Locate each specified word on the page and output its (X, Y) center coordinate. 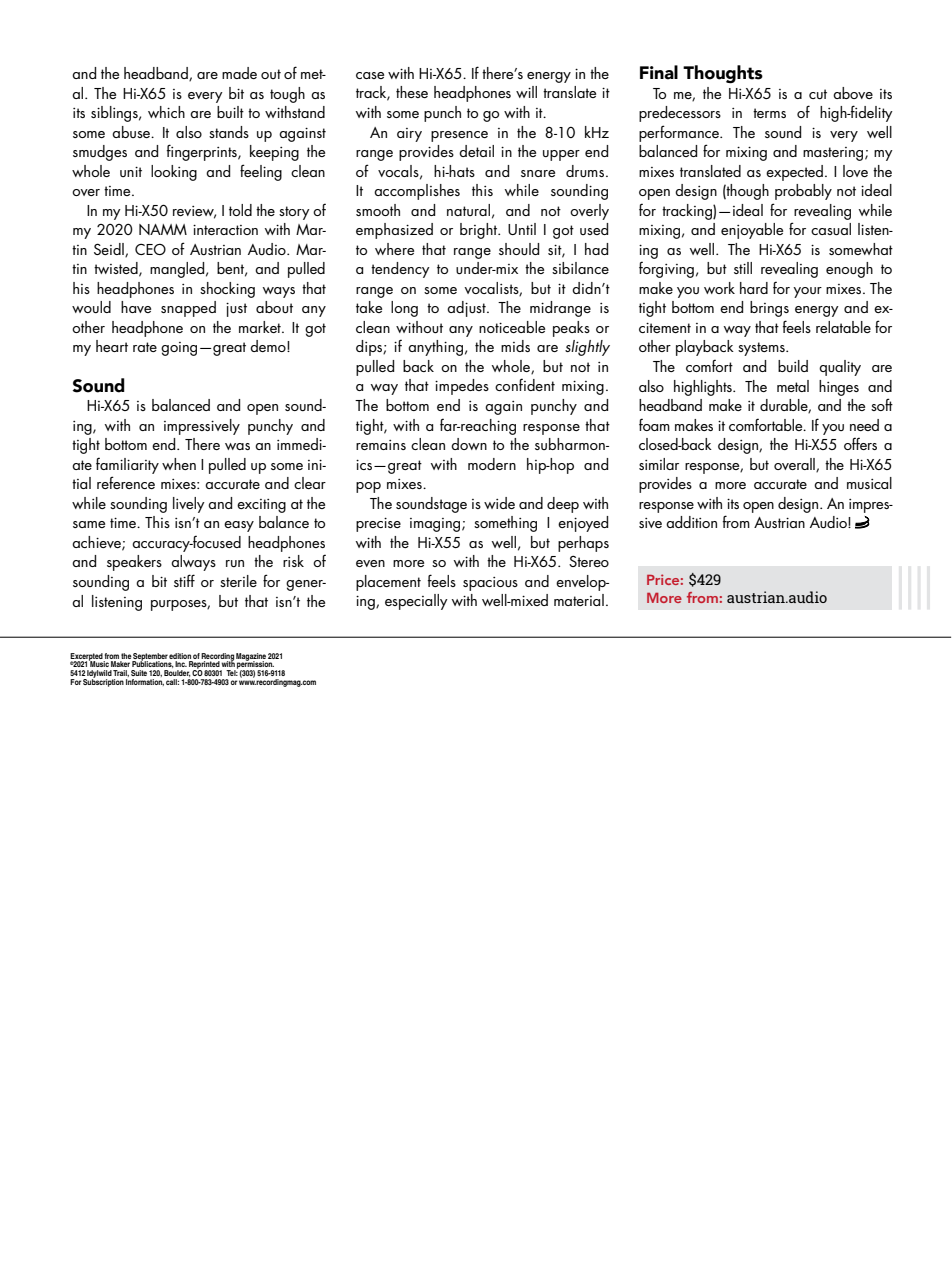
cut (818, 94)
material (579, 600)
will (526, 92)
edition (180, 656)
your (807, 292)
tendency (400, 270)
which (166, 112)
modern (492, 464)
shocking (227, 290)
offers (860, 443)
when (179, 464)
